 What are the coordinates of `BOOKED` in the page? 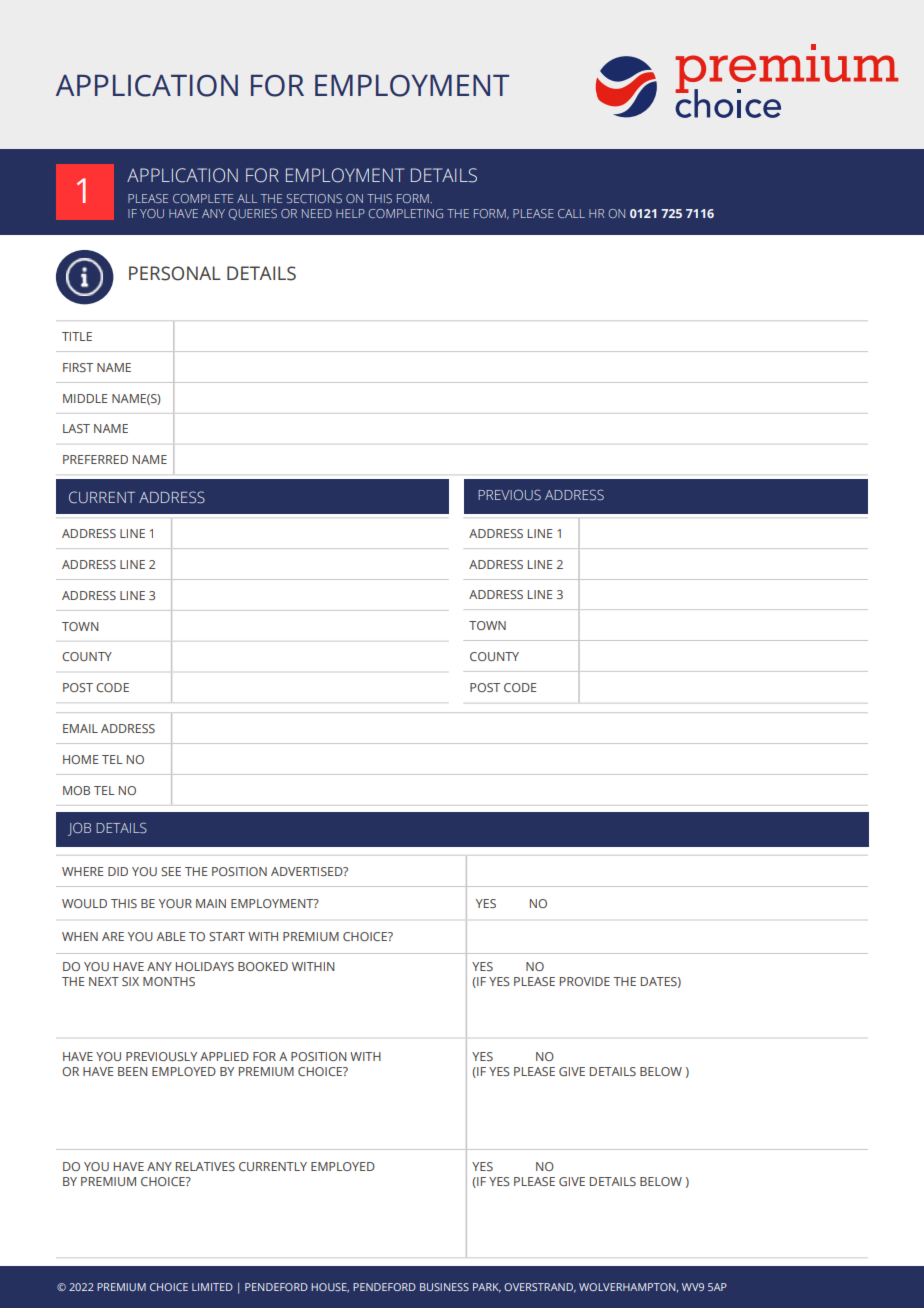 It's located at (263, 966).
